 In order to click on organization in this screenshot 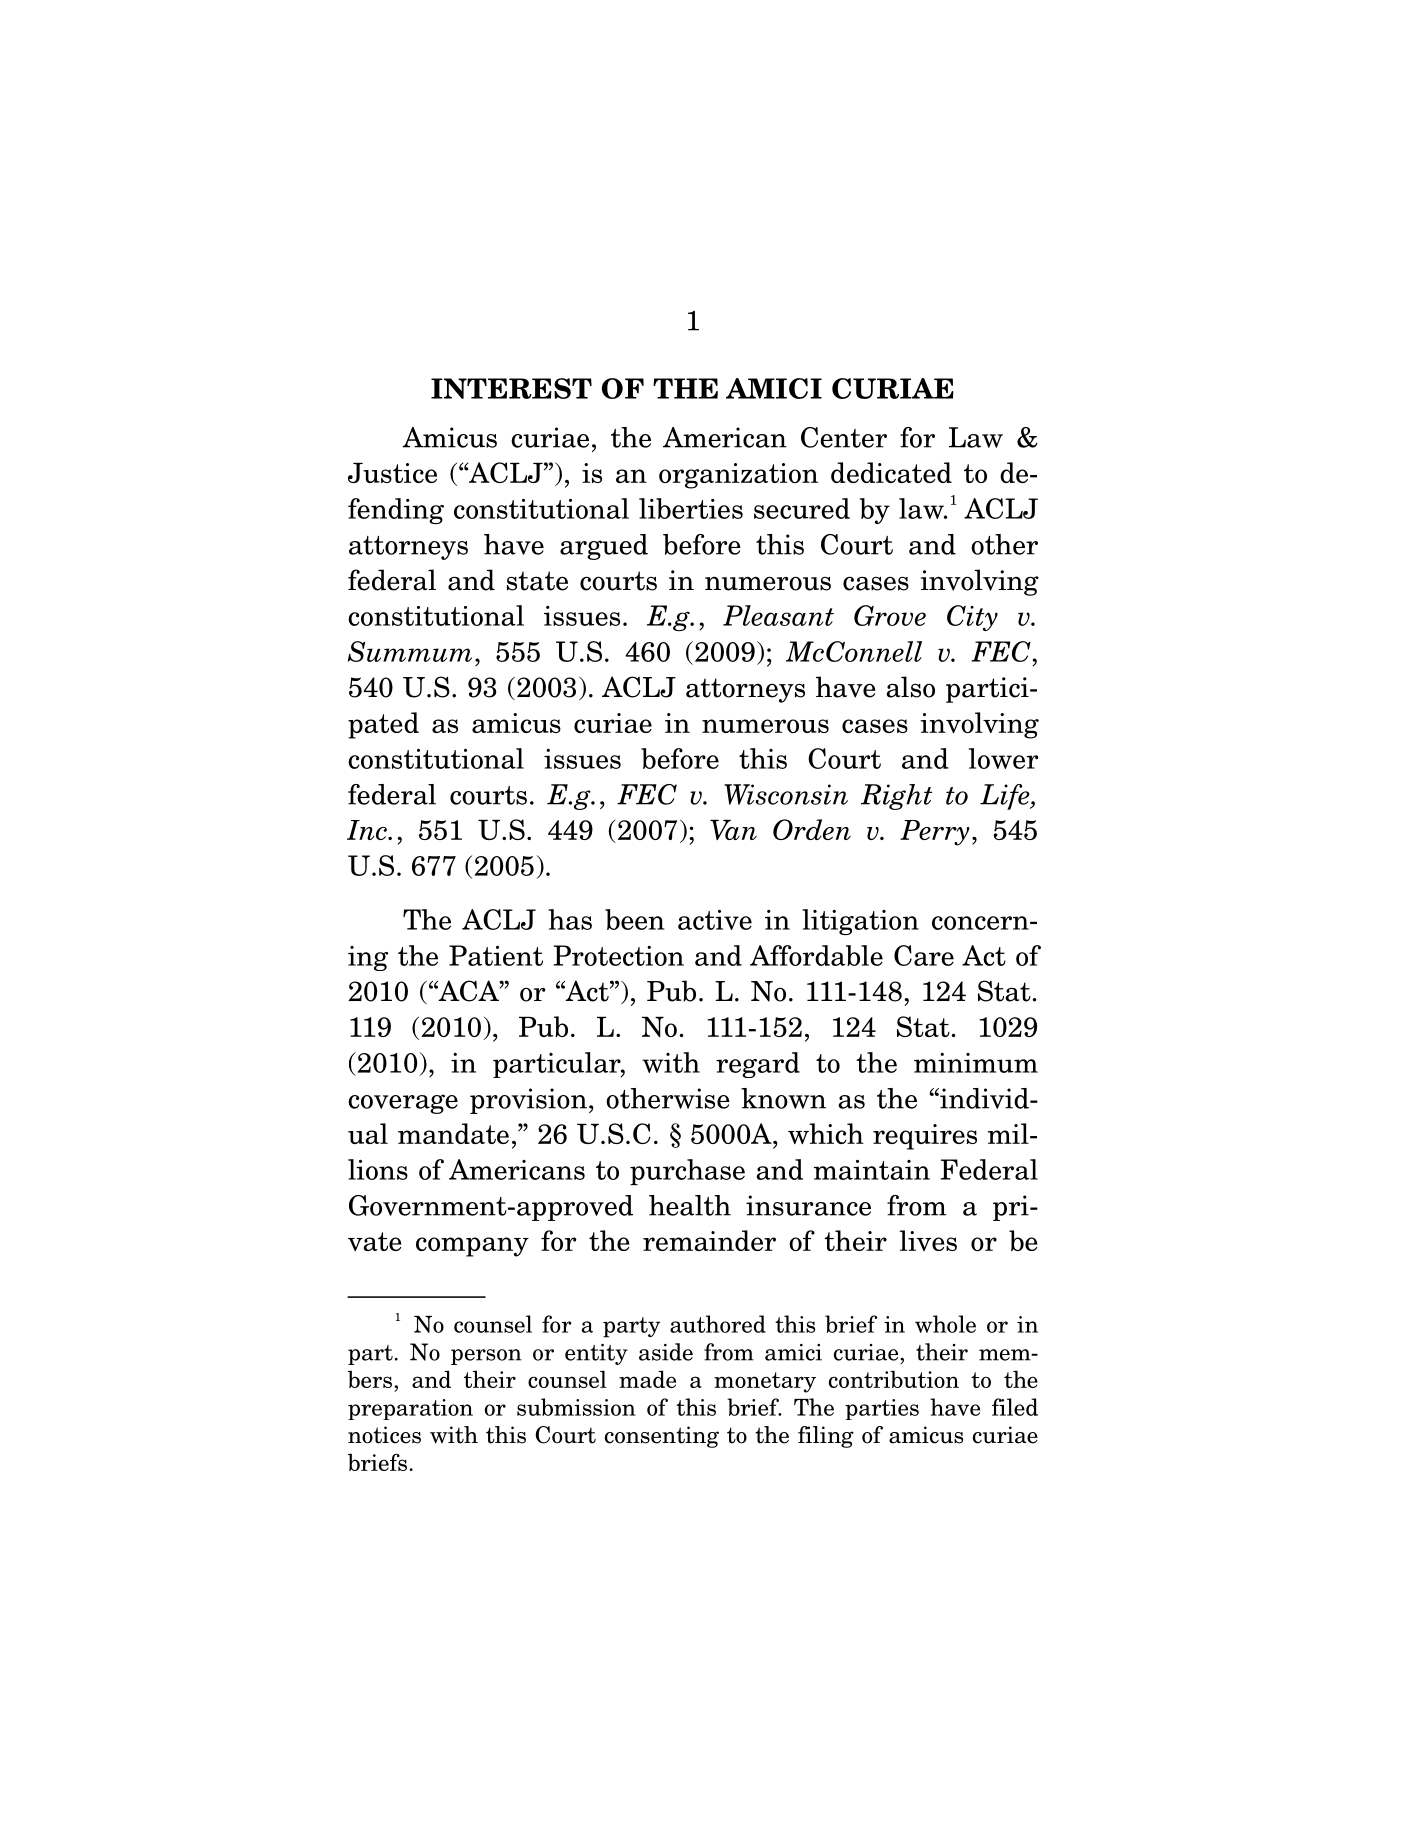, I will do `click(738, 476)`.
